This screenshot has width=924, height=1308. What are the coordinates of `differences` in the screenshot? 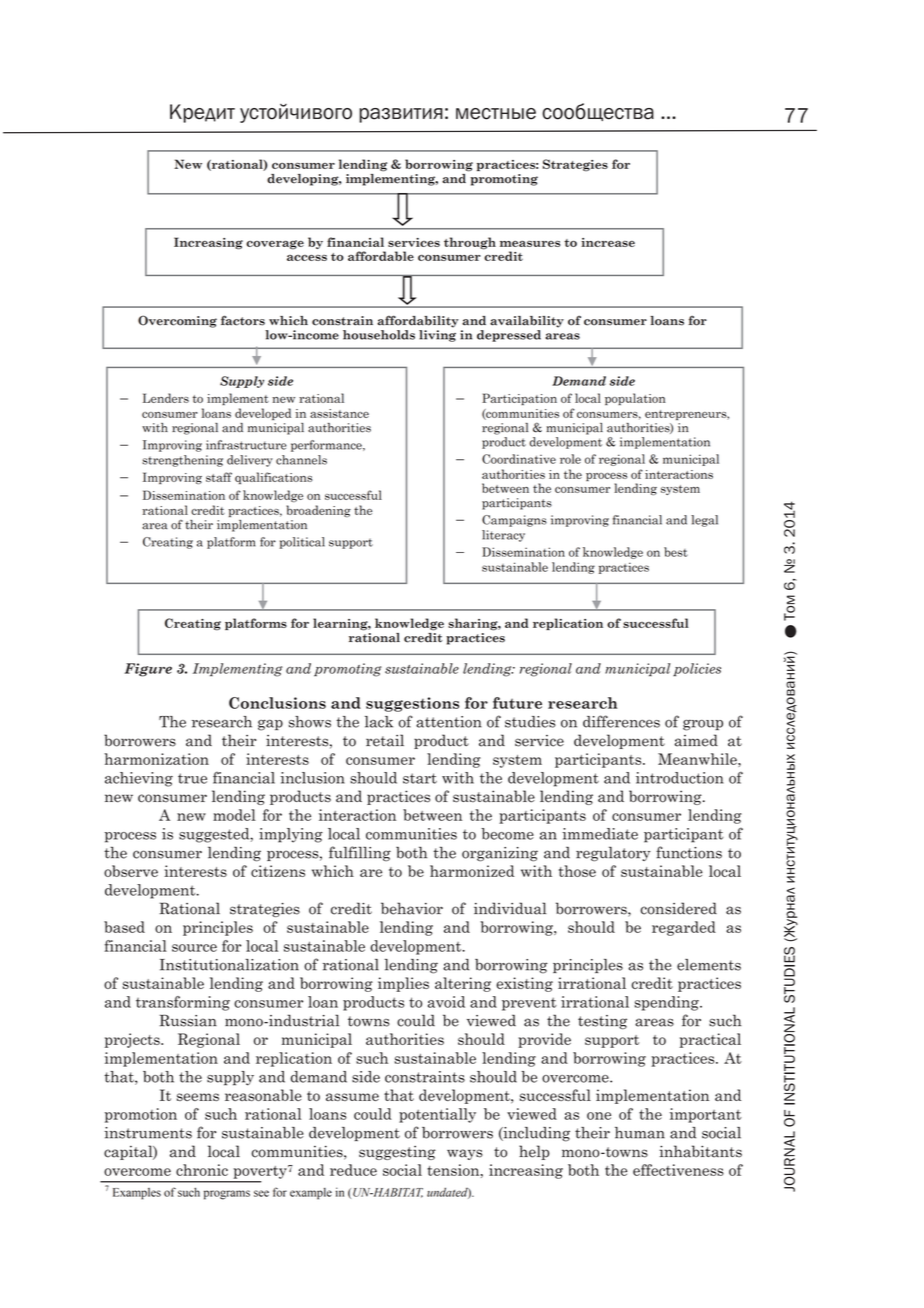 It's located at (621, 721).
